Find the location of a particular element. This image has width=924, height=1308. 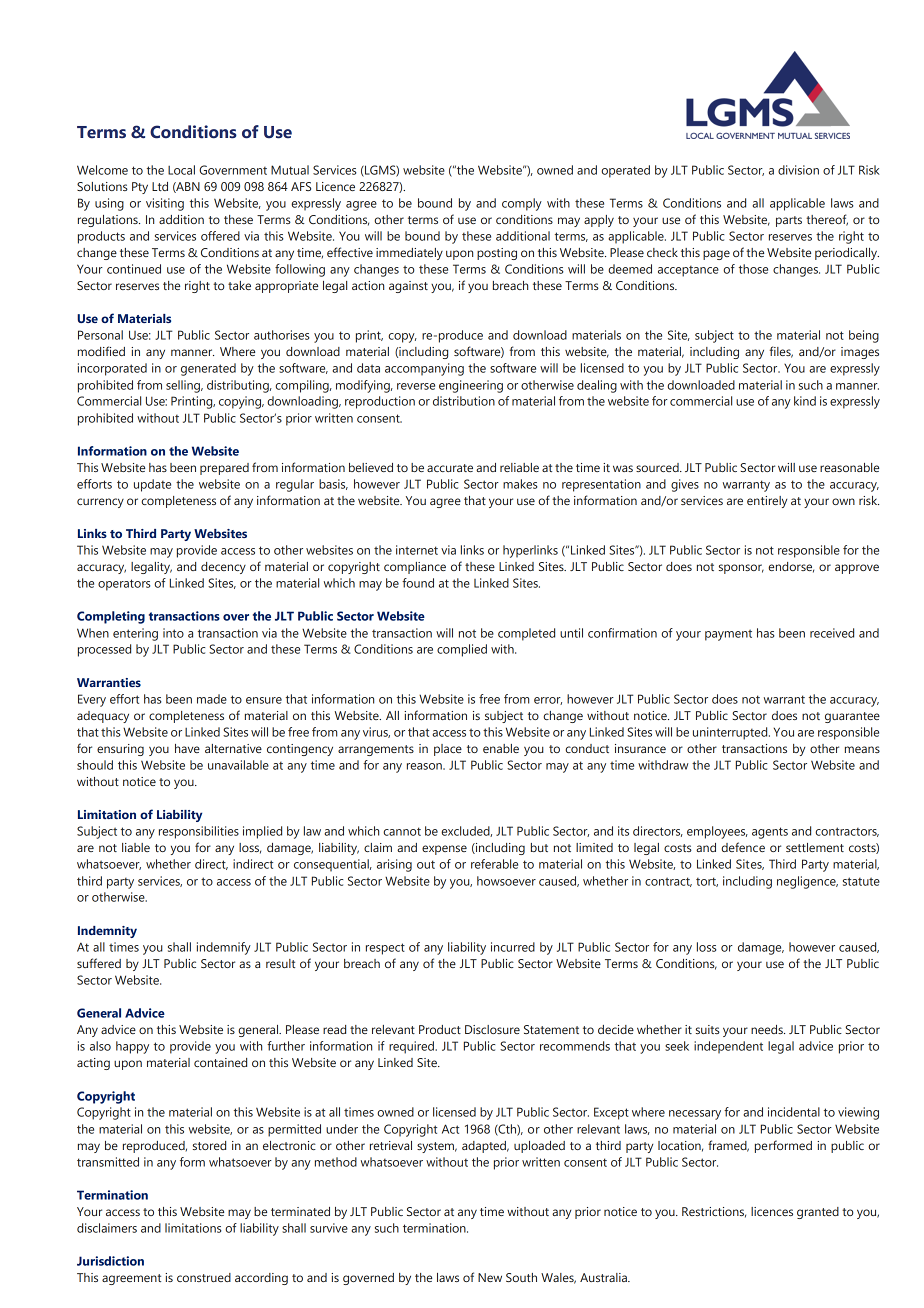

granted is located at coordinates (818, 1213).
